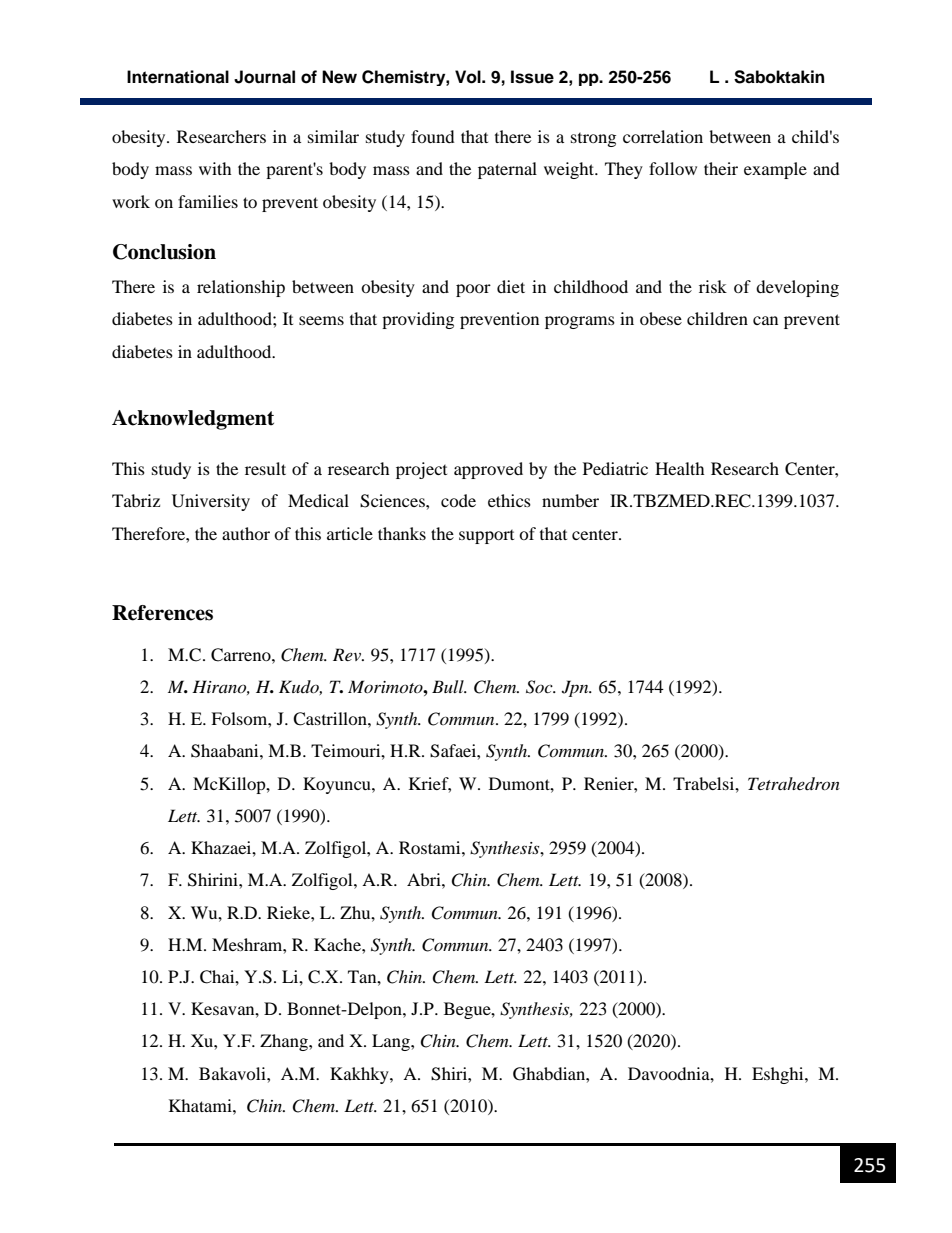 This screenshot has height=1233, width=952. What do you see at coordinates (663, 136) in the screenshot?
I see `correlation` at bounding box center [663, 136].
